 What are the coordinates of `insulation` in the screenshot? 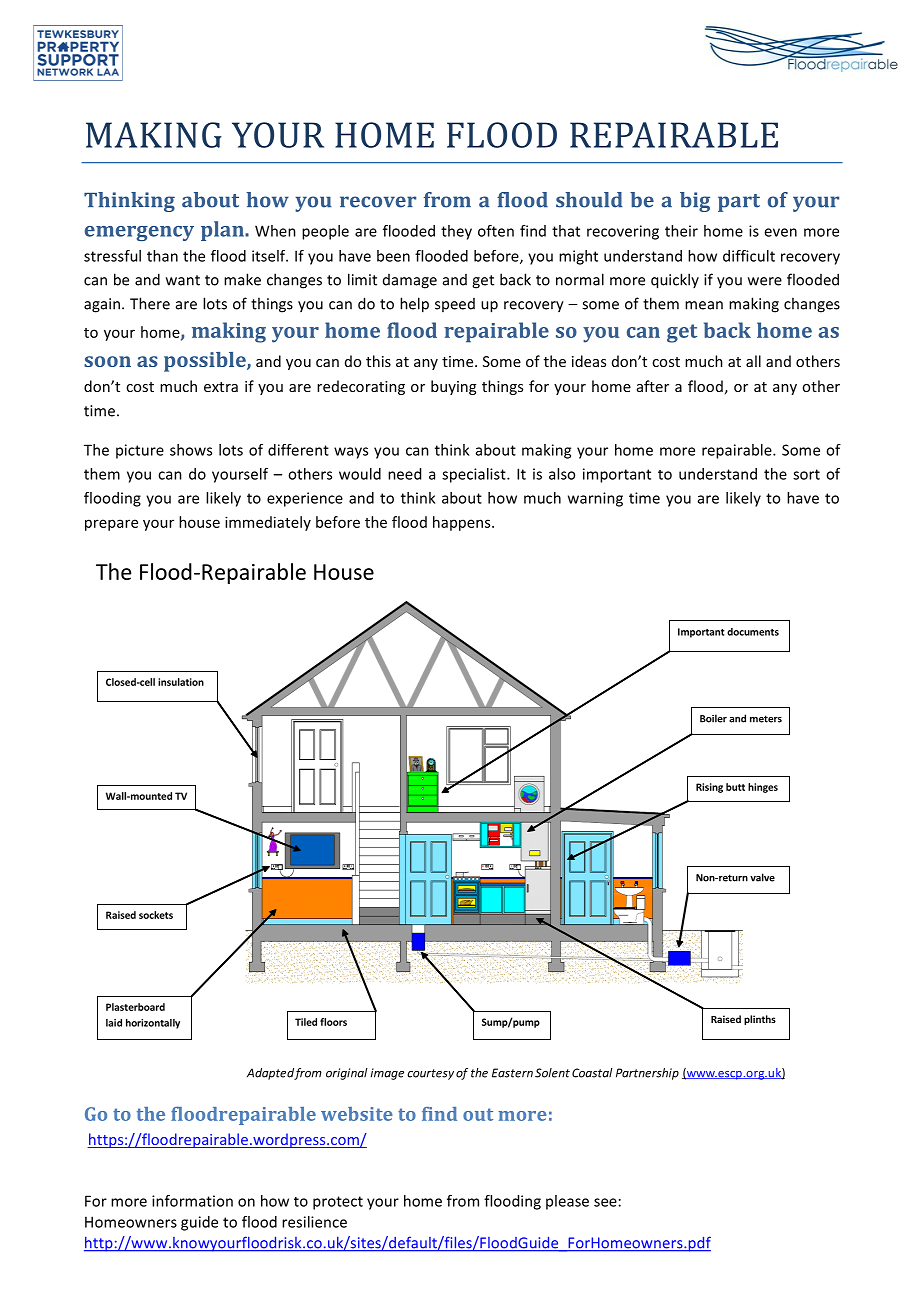 It's located at (181, 682).
